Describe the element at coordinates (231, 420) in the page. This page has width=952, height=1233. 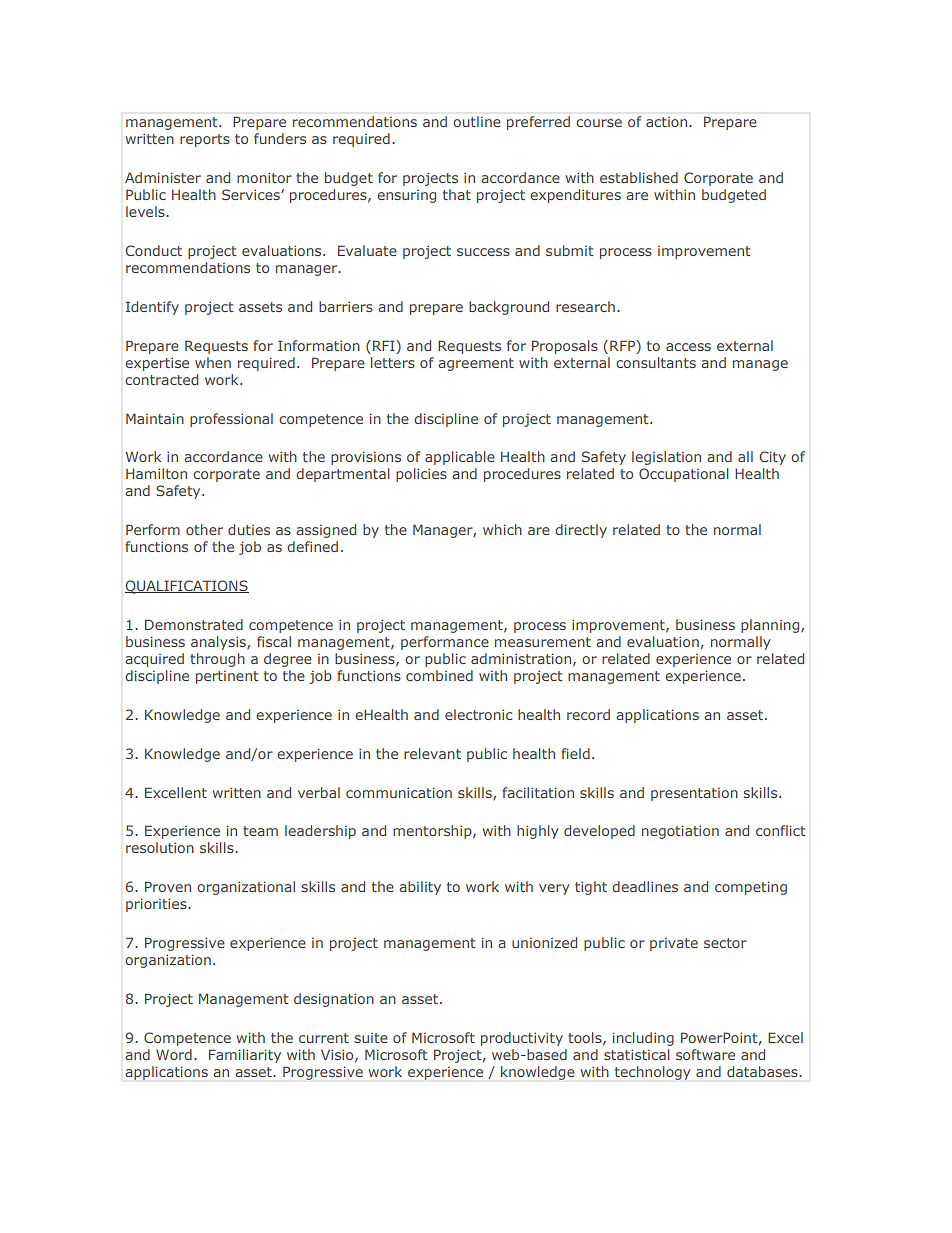
I see `professional` at that location.
